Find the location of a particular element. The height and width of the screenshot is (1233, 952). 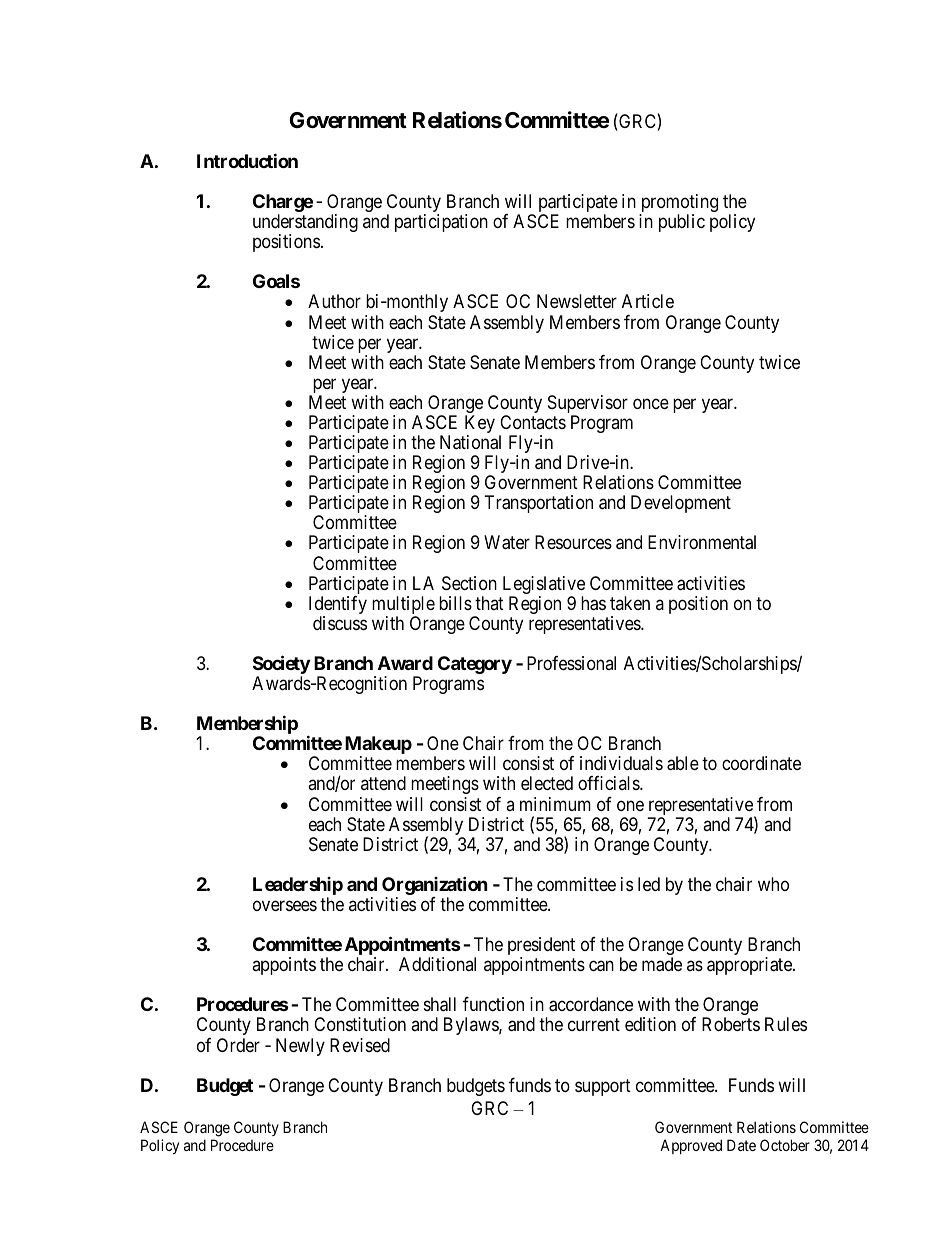

Newly is located at coordinates (300, 1047).
